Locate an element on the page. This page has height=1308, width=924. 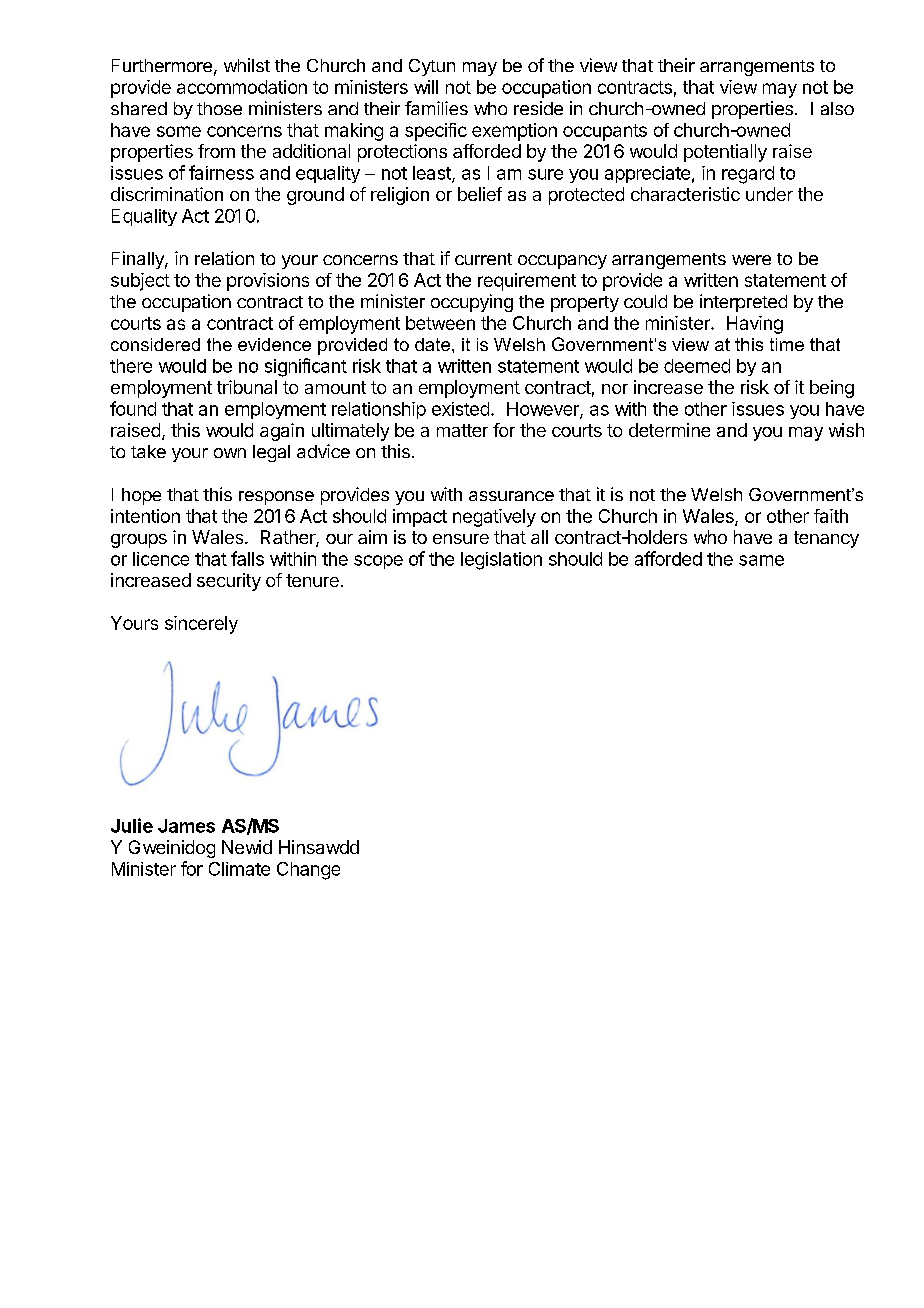
sincerely is located at coordinates (201, 625).
